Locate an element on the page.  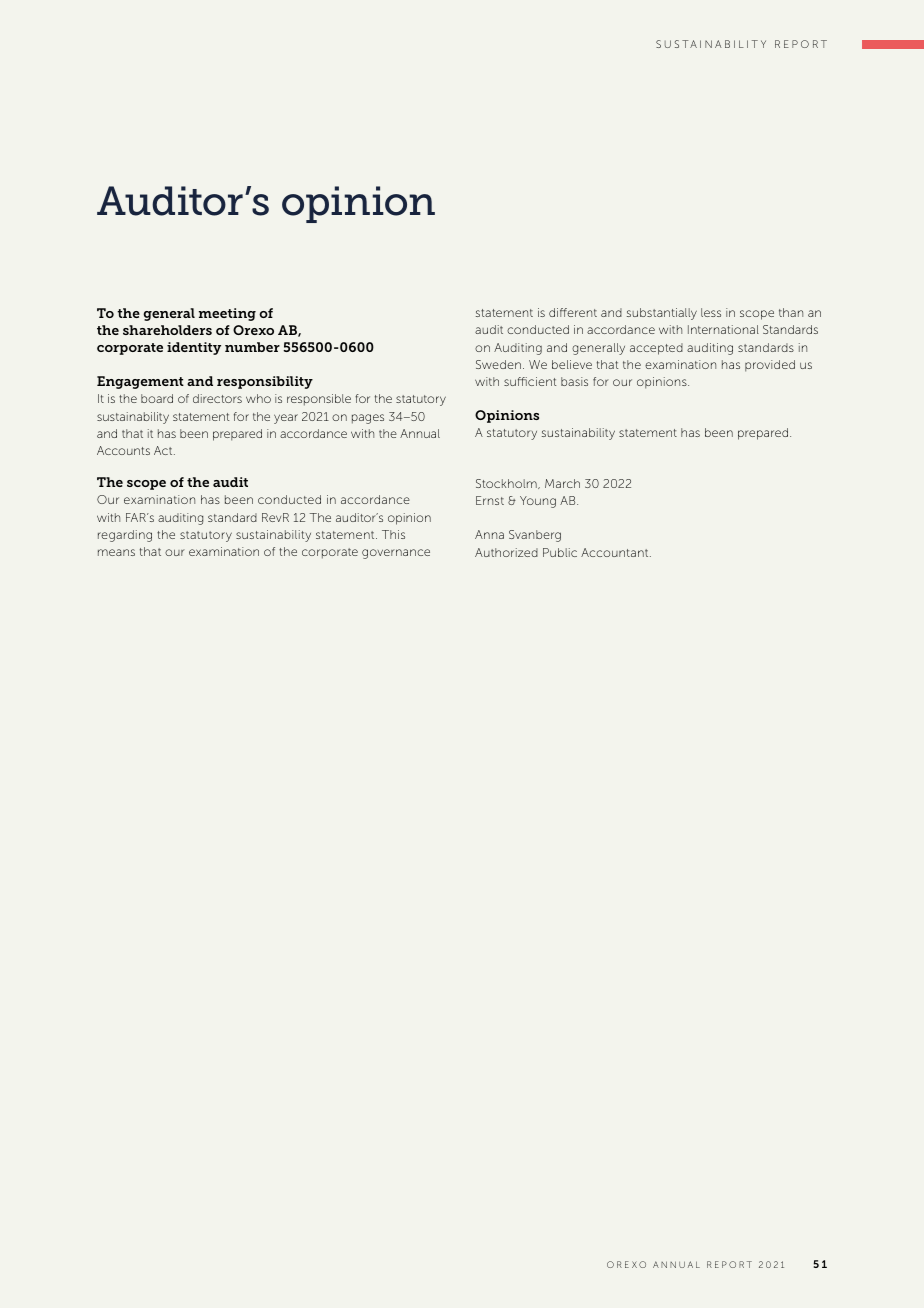
substantially is located at coordinates (662, 314).
